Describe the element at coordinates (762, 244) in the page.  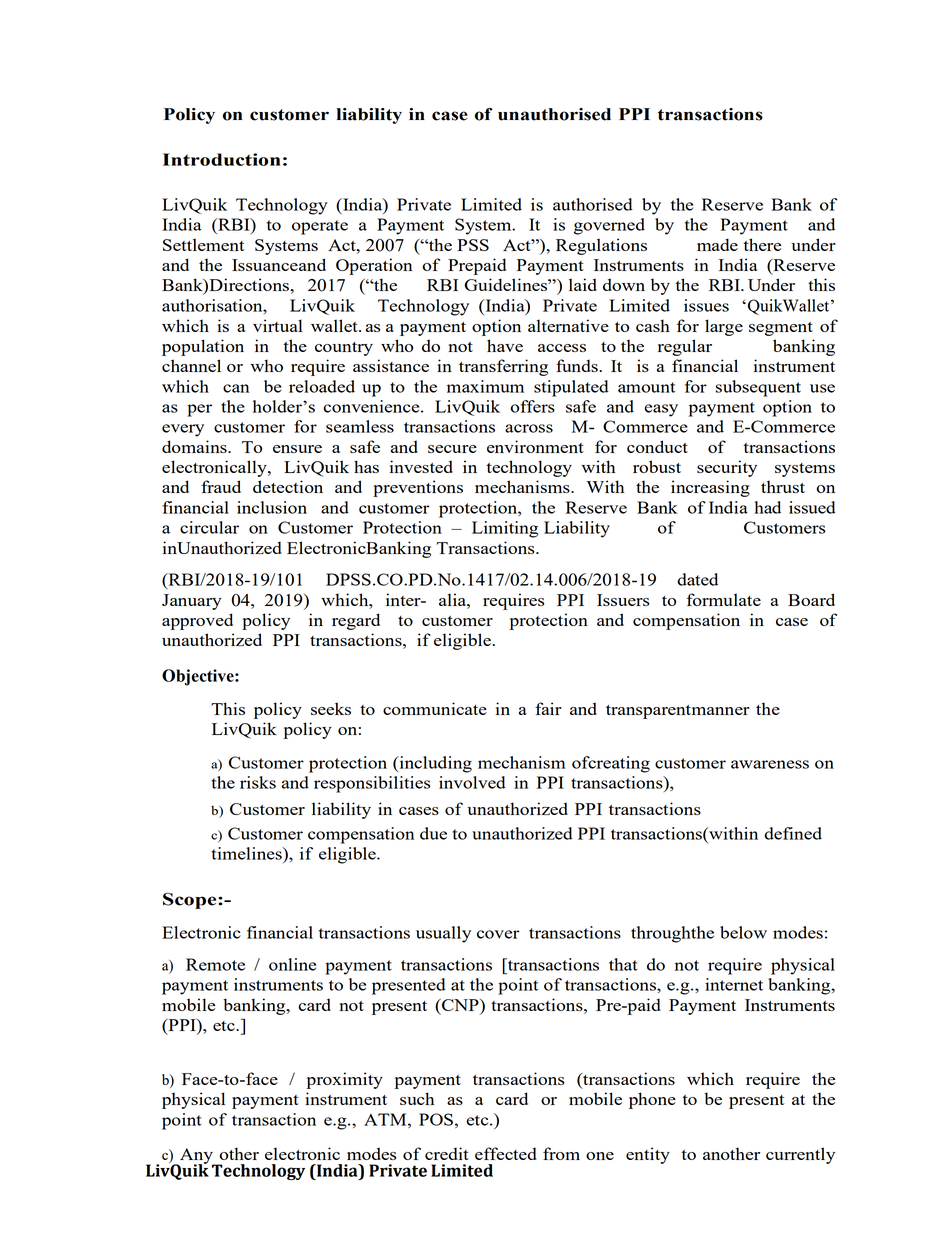
I see `there` at that location.
